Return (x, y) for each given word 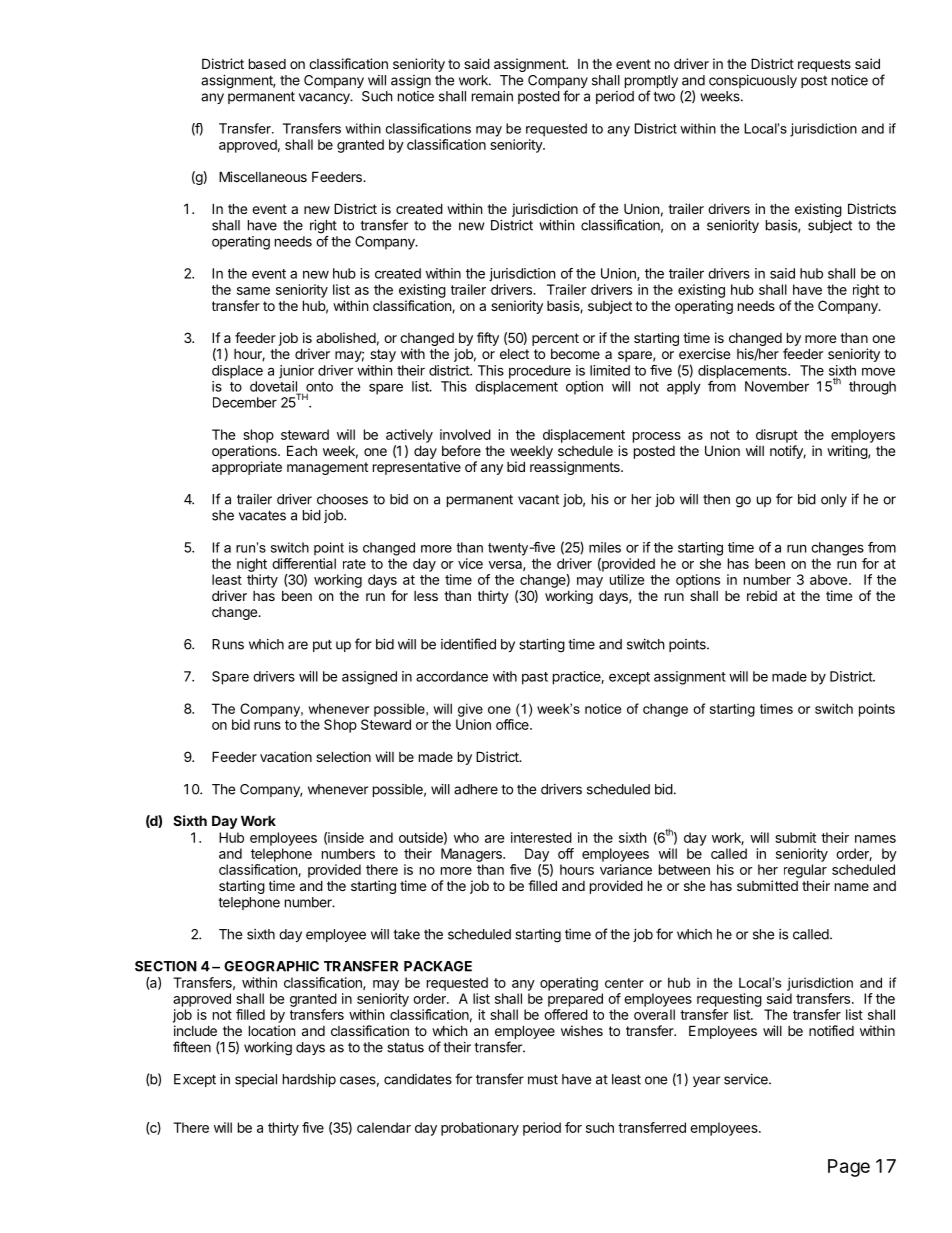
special (256, 1080)
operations (245, 452)
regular (805, 871)
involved (465, 434)
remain (492, 96)
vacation (286, 756)
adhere (476, 789)
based (267, 63)
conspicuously (753, 81)
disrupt (777, 436)
